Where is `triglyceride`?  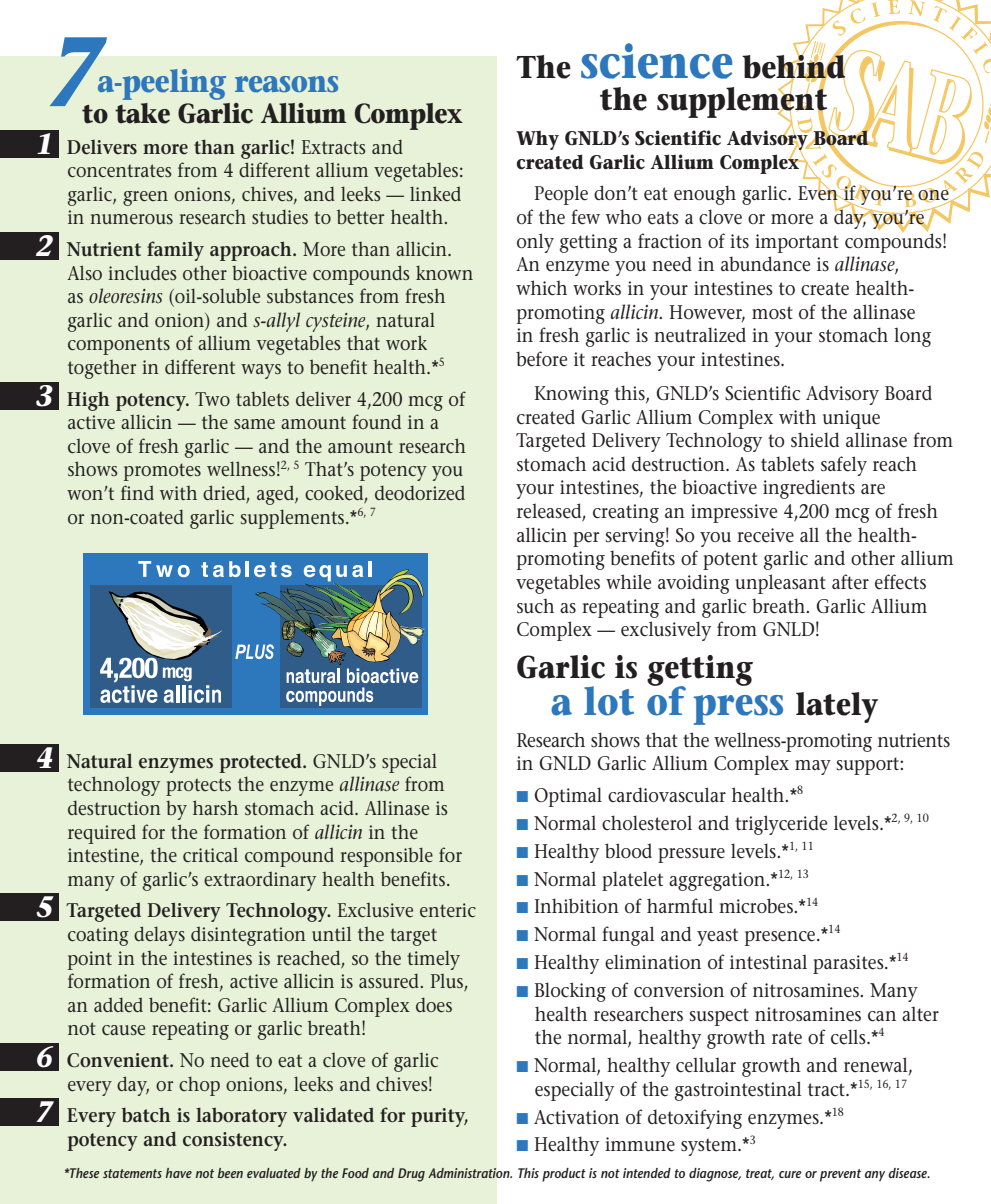
triglyceride is located at coordinates (781, 825).
